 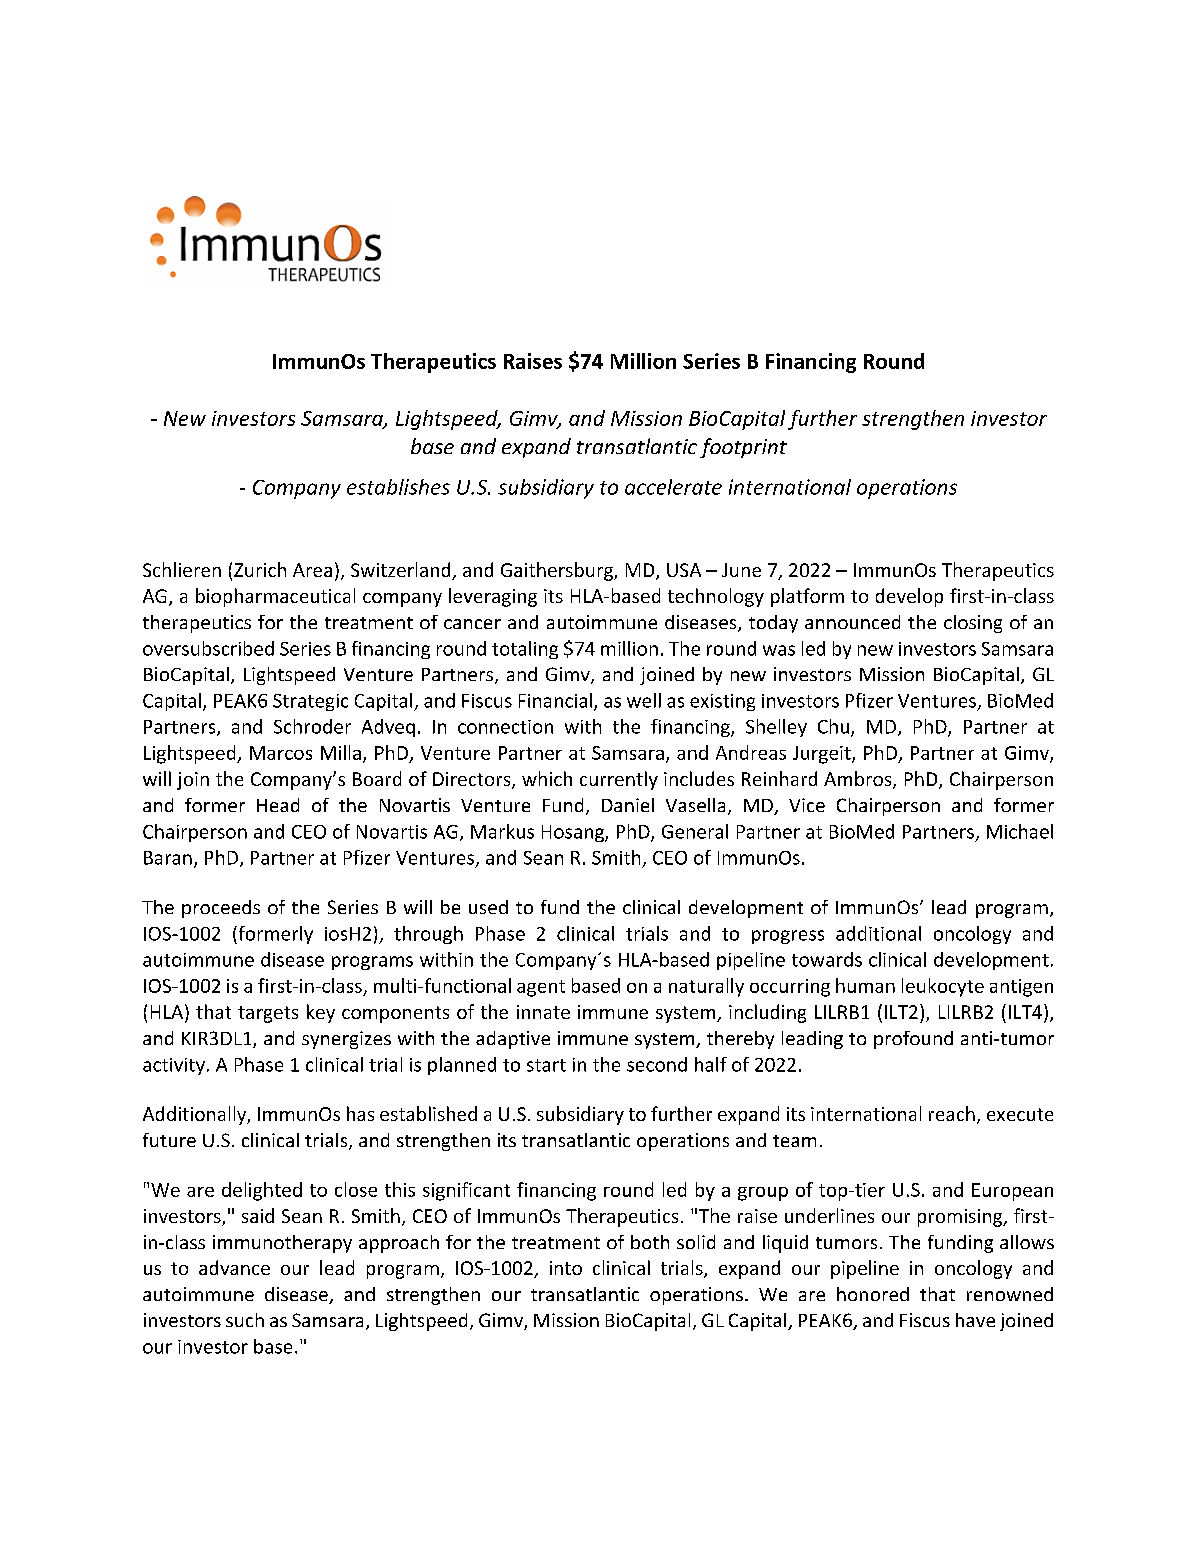 I want to click on used, so click(x=488, y=907).
